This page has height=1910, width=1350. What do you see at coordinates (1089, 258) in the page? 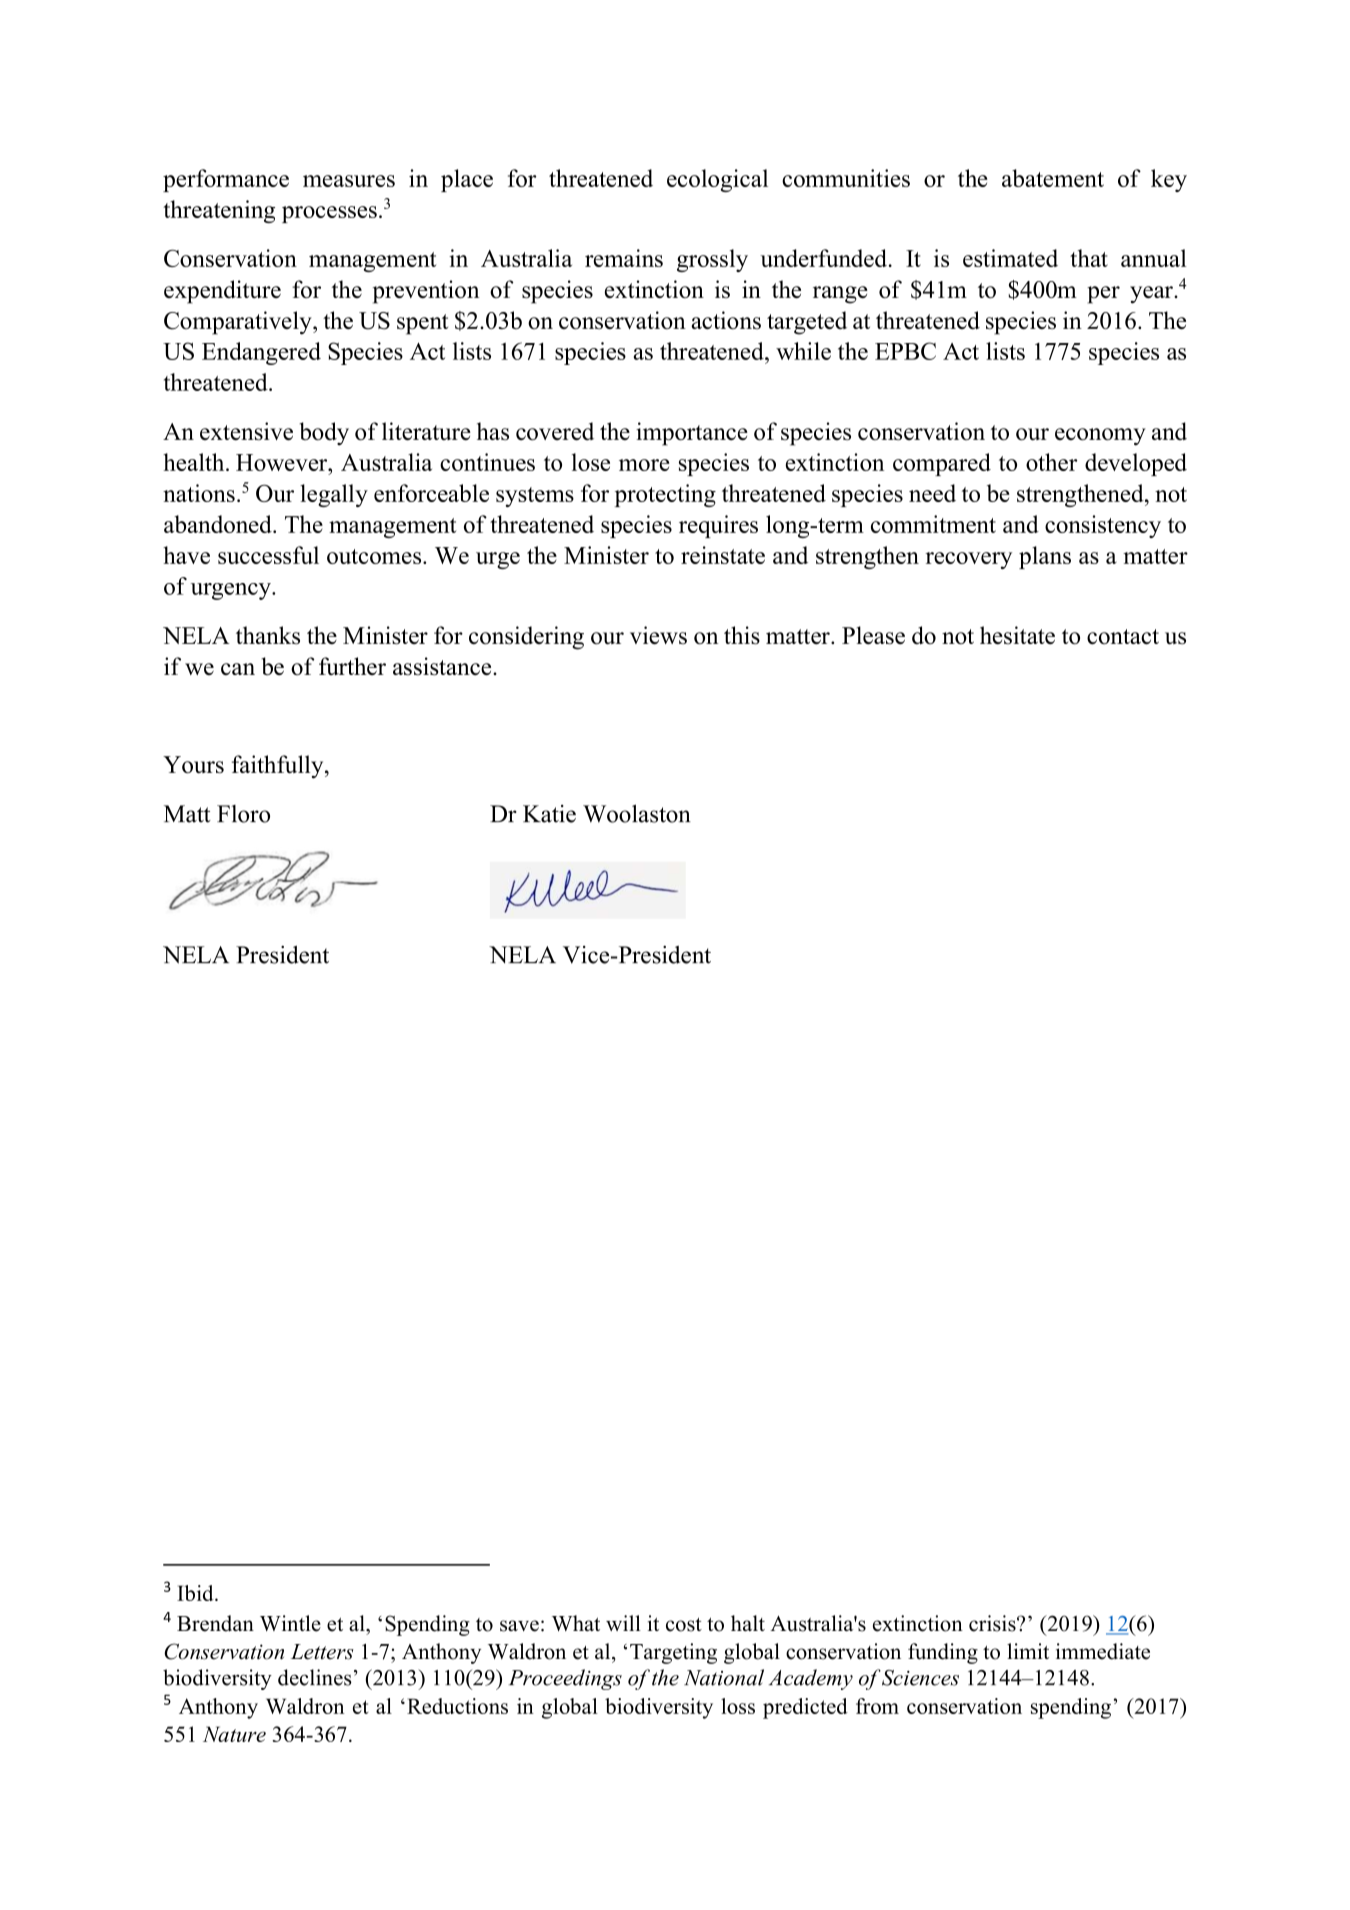
I see `that` at bounding box center [1089, 258].
